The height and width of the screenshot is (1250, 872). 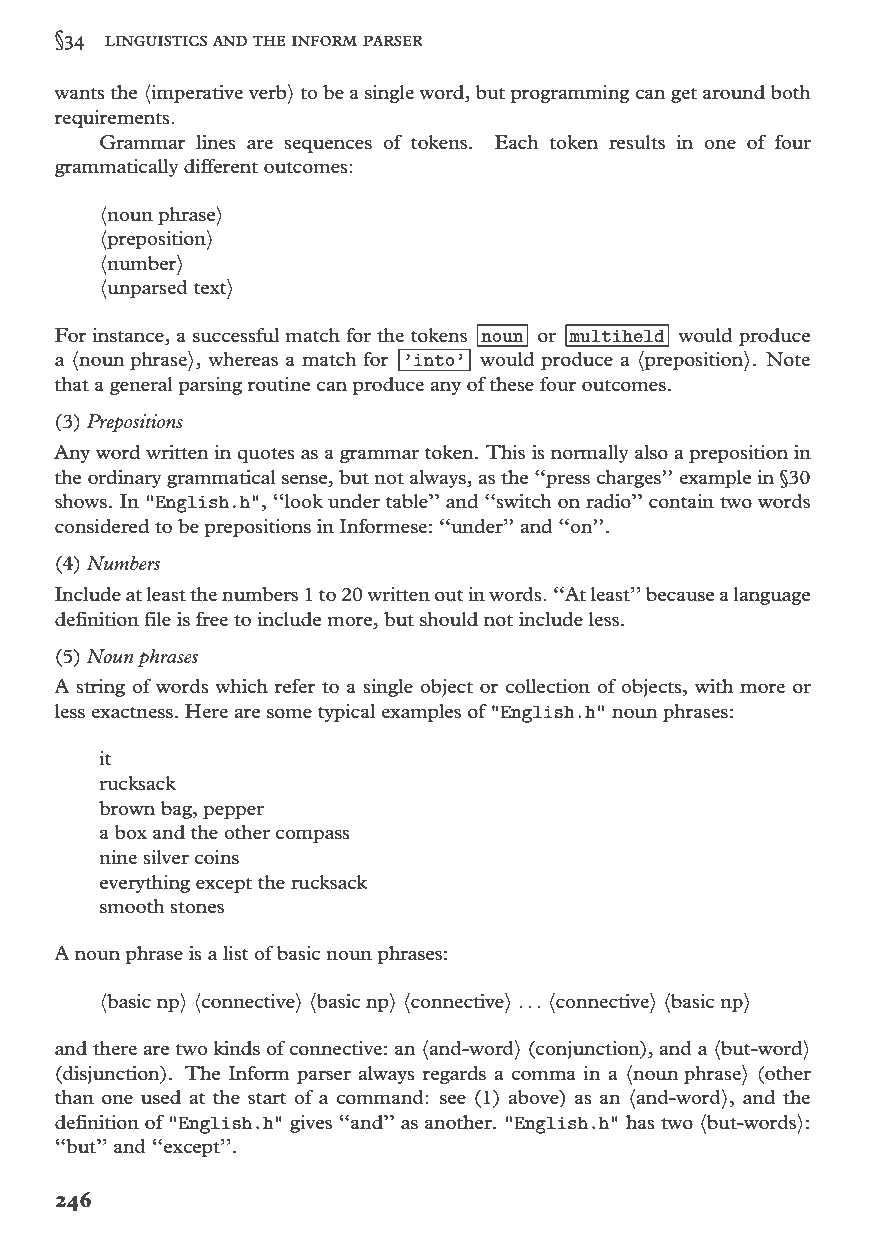 I want to click on should, so click(x=449, y=619).
